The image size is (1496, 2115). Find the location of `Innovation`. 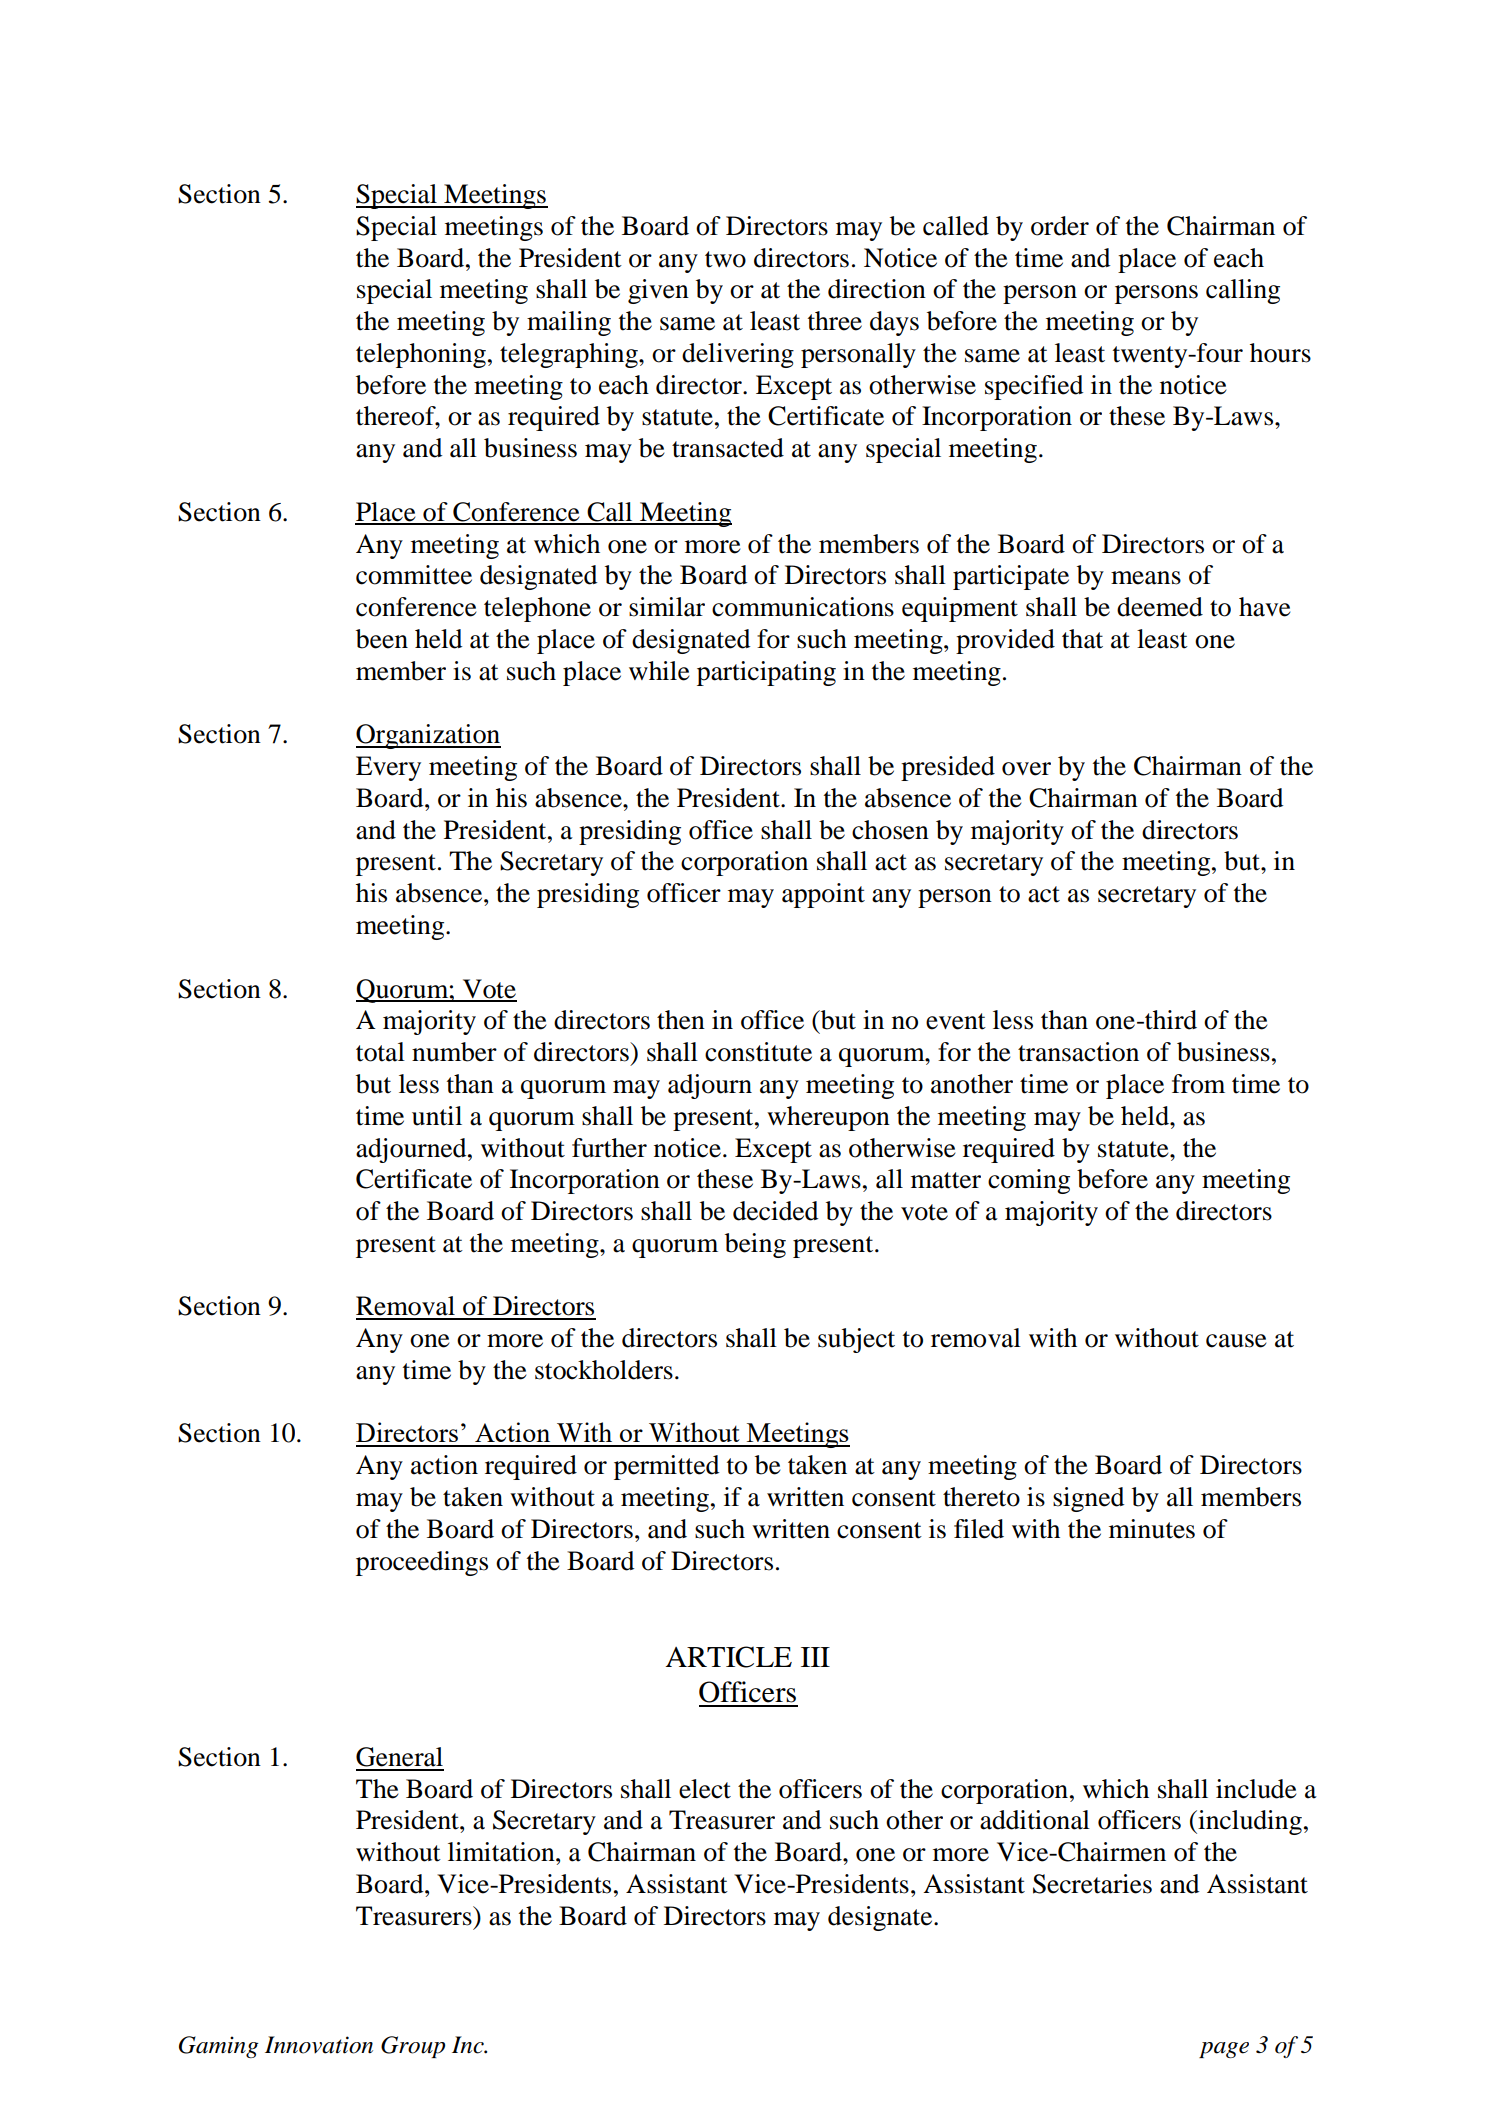

Innovation is located at coordinates (319, 2045).
